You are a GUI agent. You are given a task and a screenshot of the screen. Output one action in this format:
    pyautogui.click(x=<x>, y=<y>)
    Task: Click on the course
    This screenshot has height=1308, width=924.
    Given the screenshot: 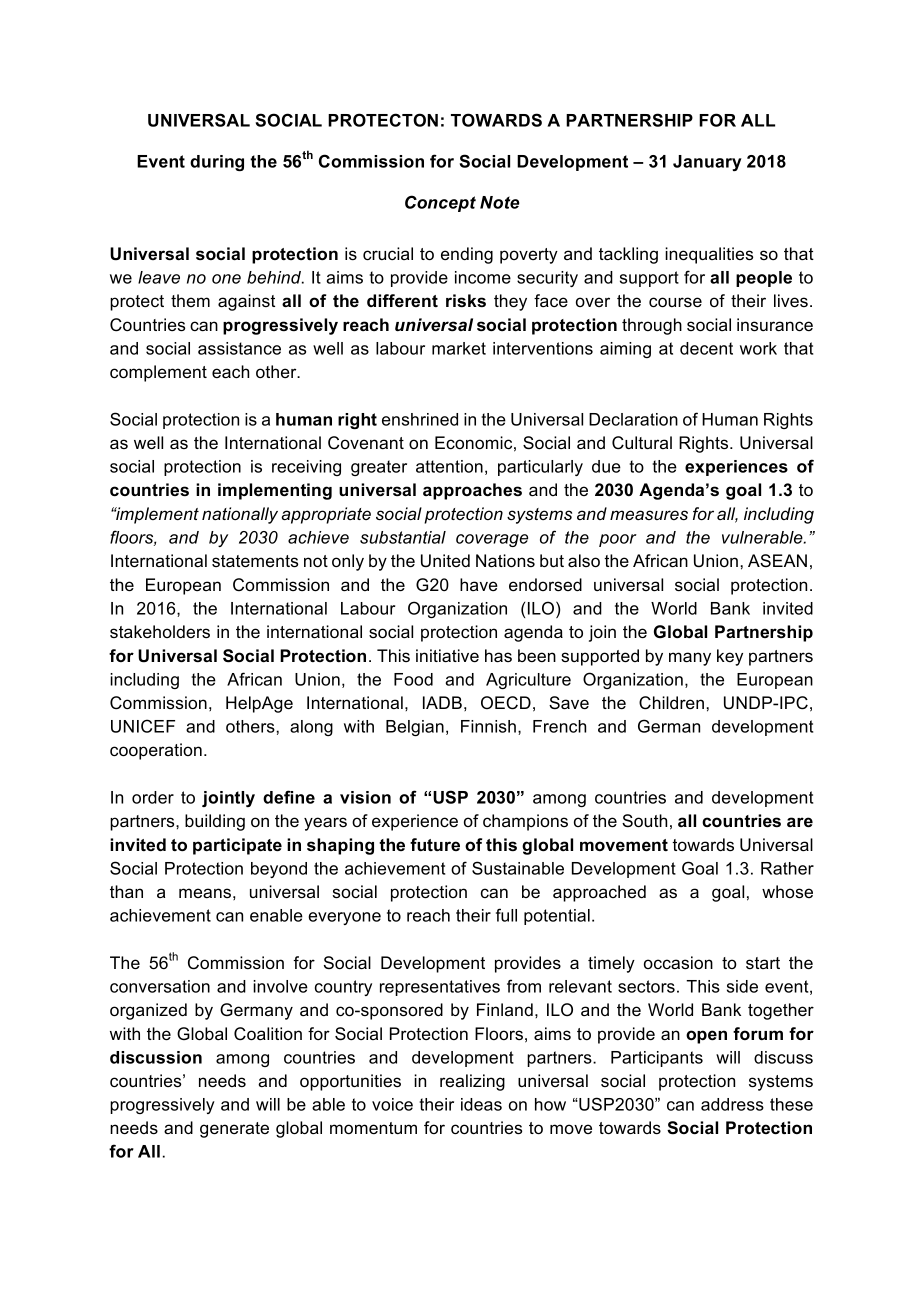 What is the action you would take?
    pyautogui.click(x=675, y=302)
